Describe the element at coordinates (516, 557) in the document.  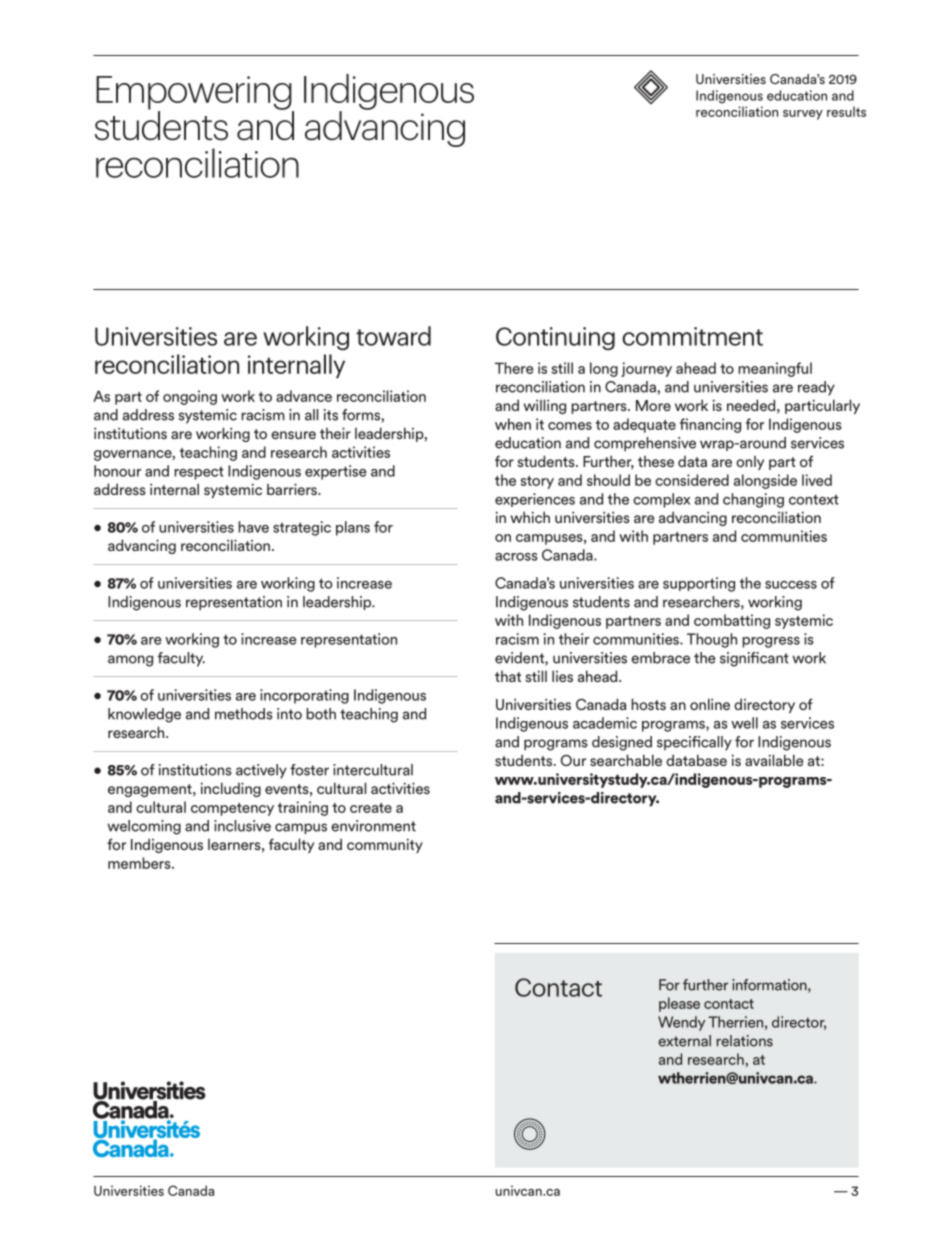
I see `across` at that location.
